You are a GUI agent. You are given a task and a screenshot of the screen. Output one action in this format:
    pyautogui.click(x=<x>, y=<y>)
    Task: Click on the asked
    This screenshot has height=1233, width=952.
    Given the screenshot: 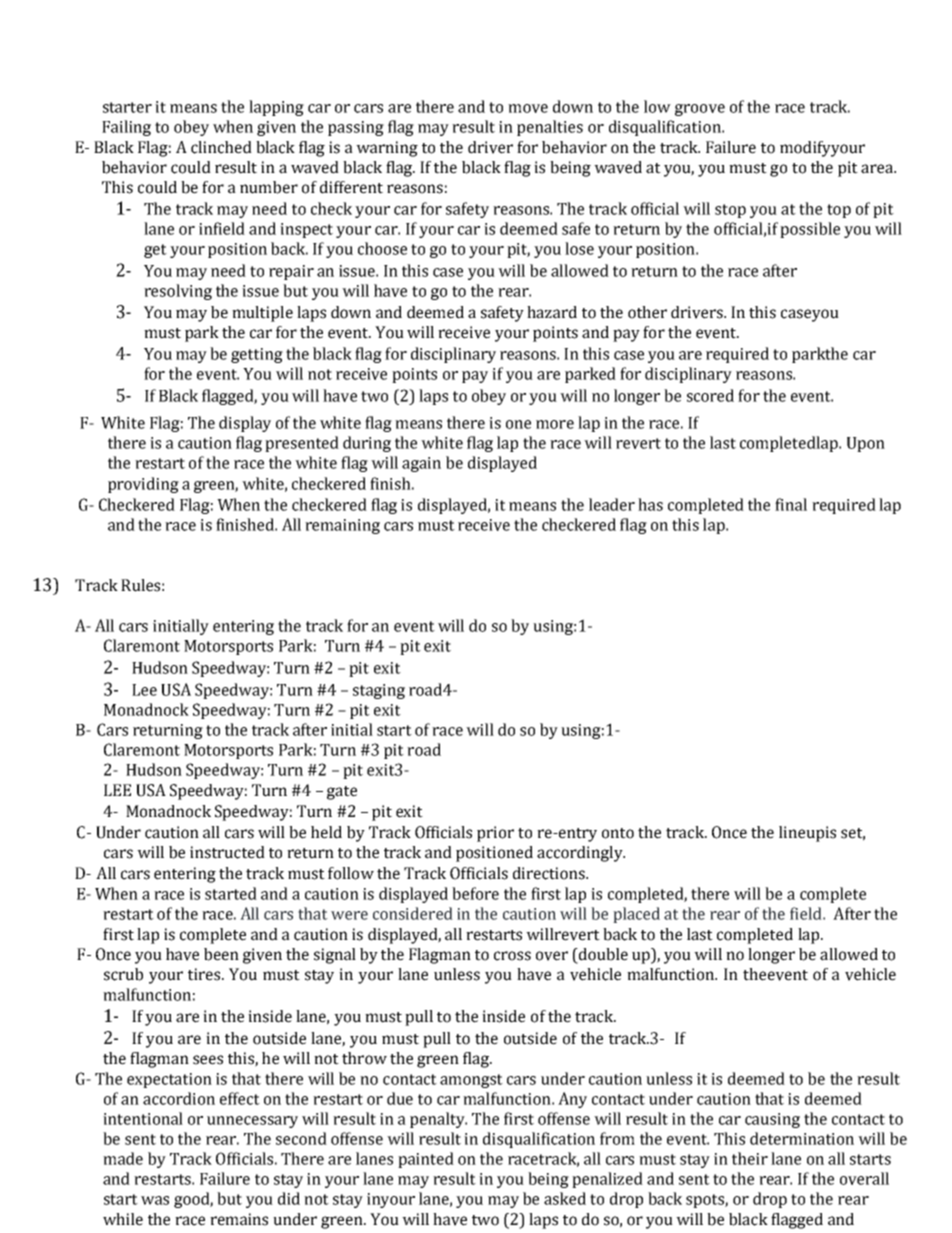 What is the action you would take?
    pyautogui.click(x=565, y=1198)
